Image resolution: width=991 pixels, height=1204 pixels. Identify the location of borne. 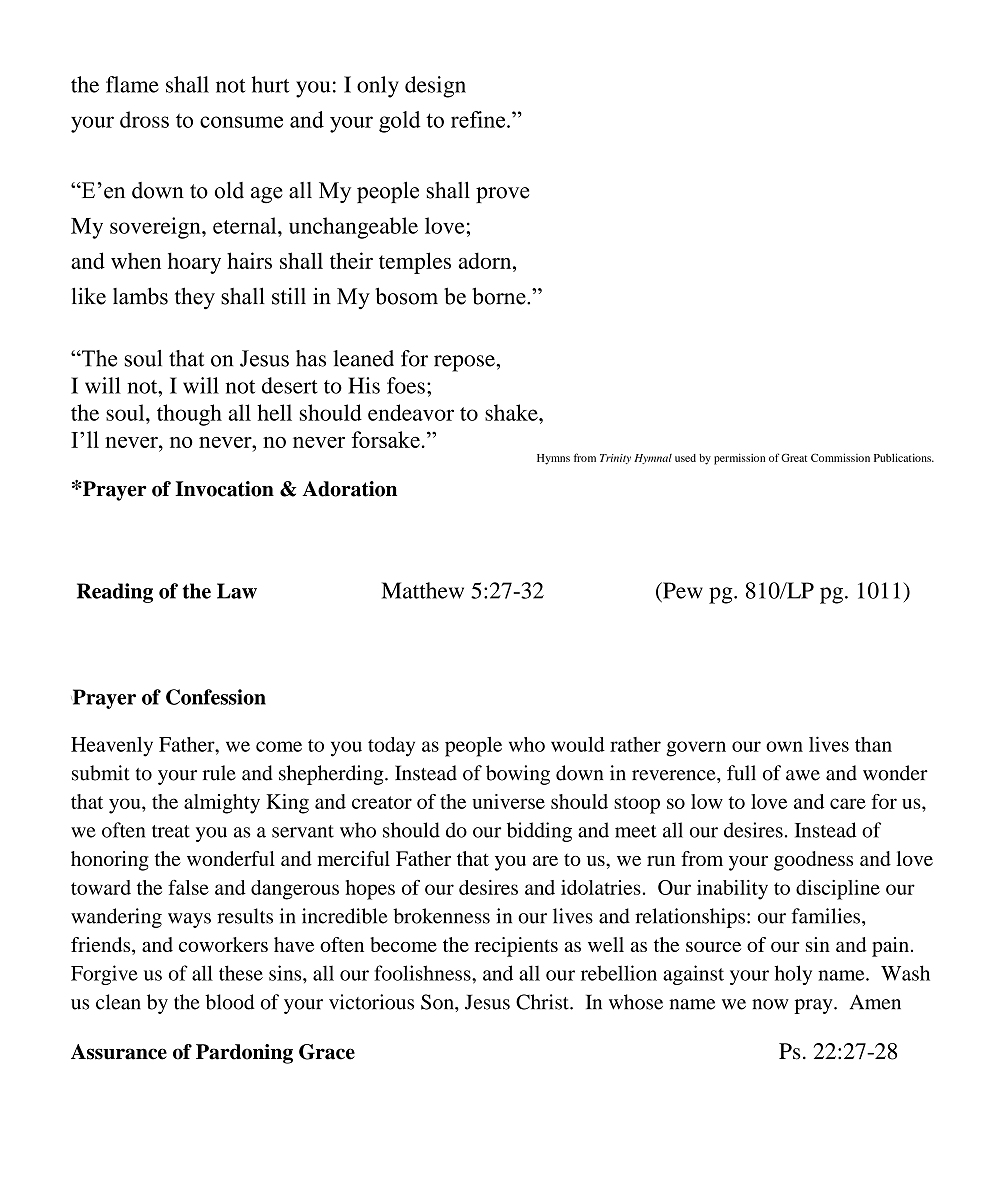
(500, 296).
